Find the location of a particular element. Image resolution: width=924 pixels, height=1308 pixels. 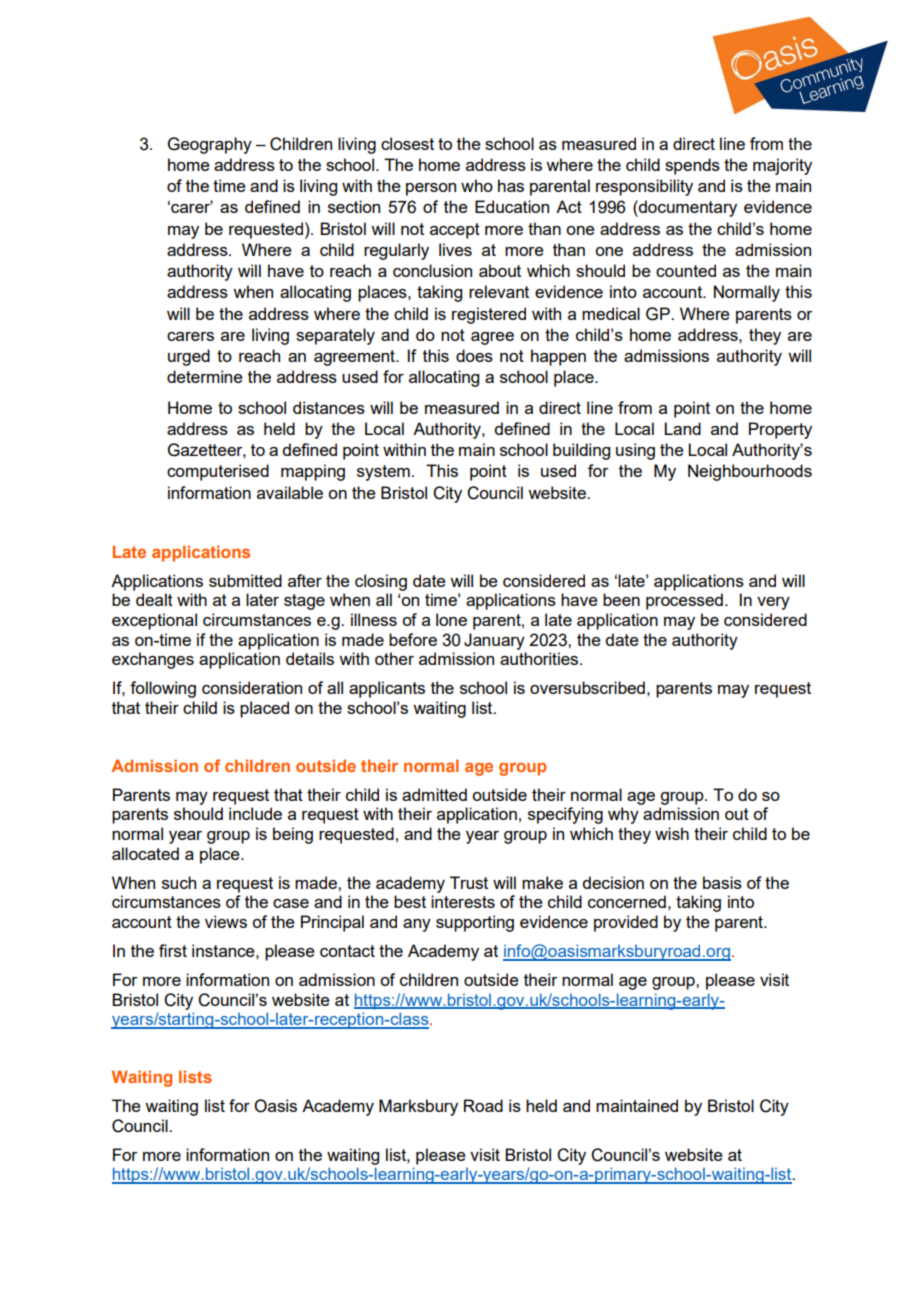

processed is located at coordinates (684, 601).
